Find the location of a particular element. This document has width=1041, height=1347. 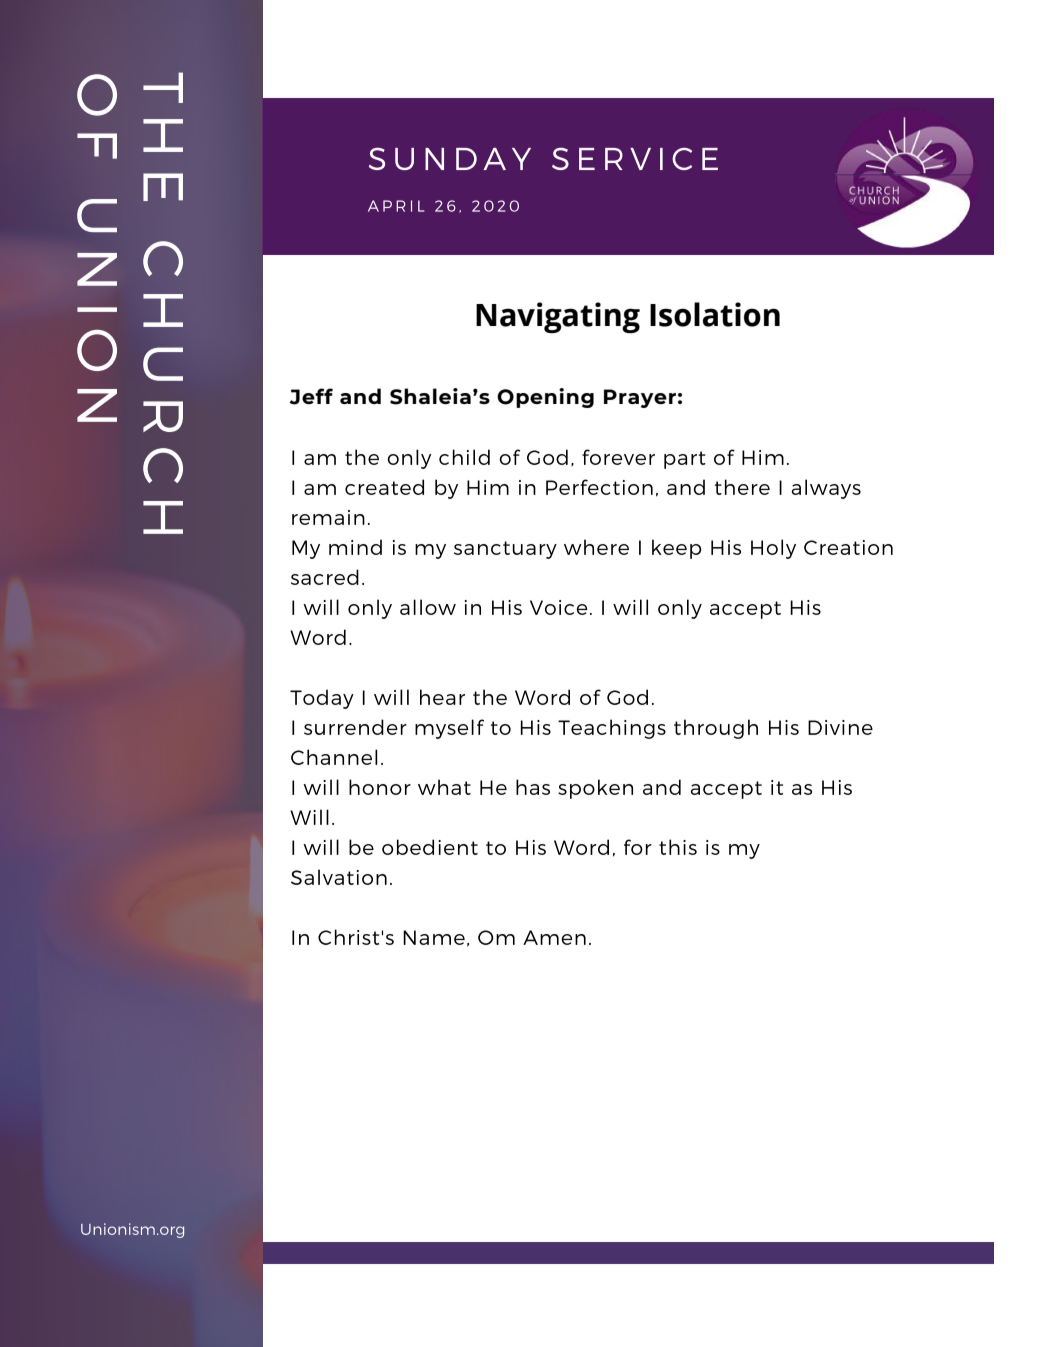

Holy is located at coordinates (773, 549).
